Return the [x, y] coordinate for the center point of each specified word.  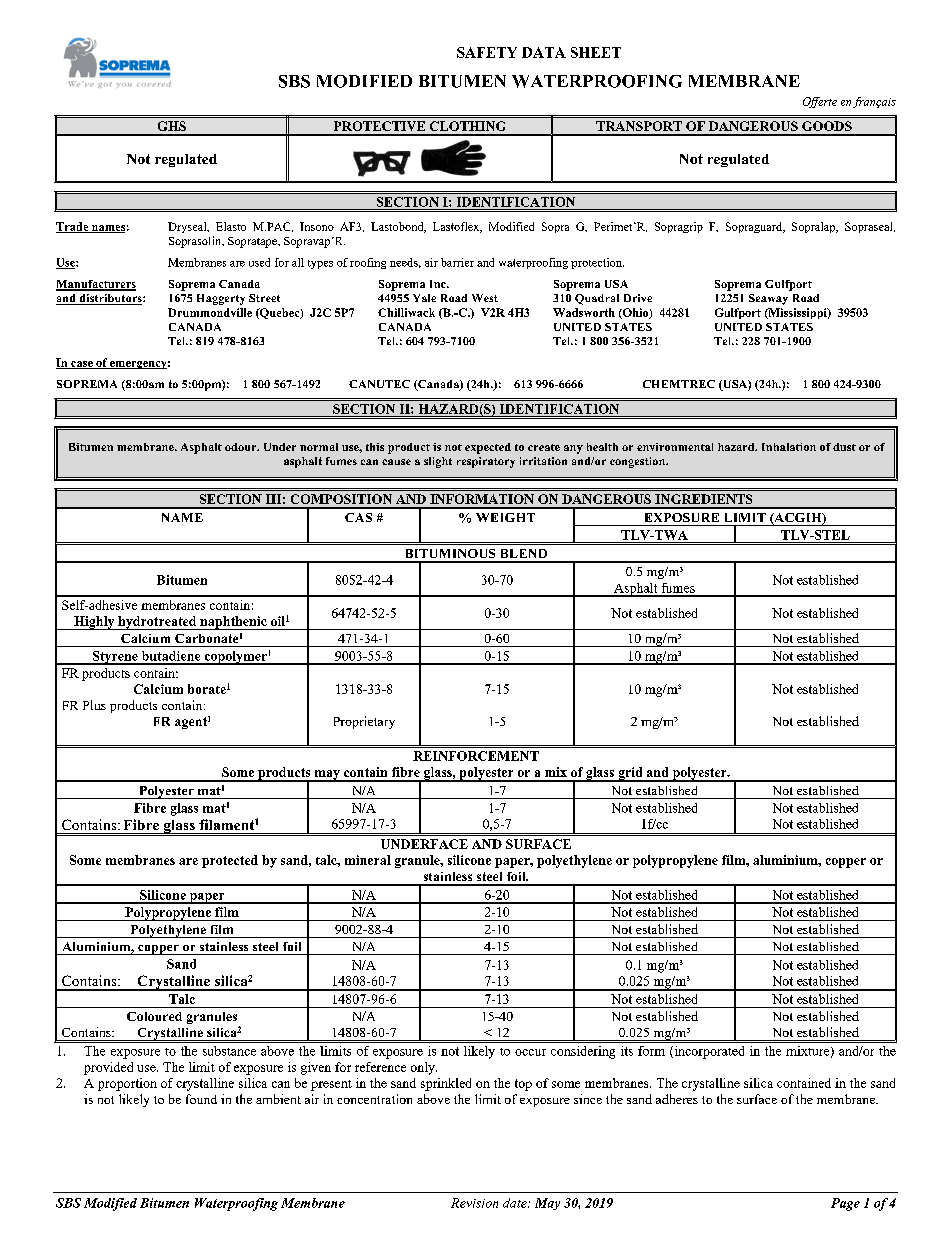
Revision [474, 1203]
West [485, 298]
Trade [73, 227]
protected [230, 861]
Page [845, 1204]
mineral [368, 860]
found [201, 1099]
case [82, 365]
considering [583, 1052]
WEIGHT [505, 517]
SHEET [596, 52]
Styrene [115, 658]
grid [630, 774]
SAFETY [487, 52]
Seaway [768, 299]
